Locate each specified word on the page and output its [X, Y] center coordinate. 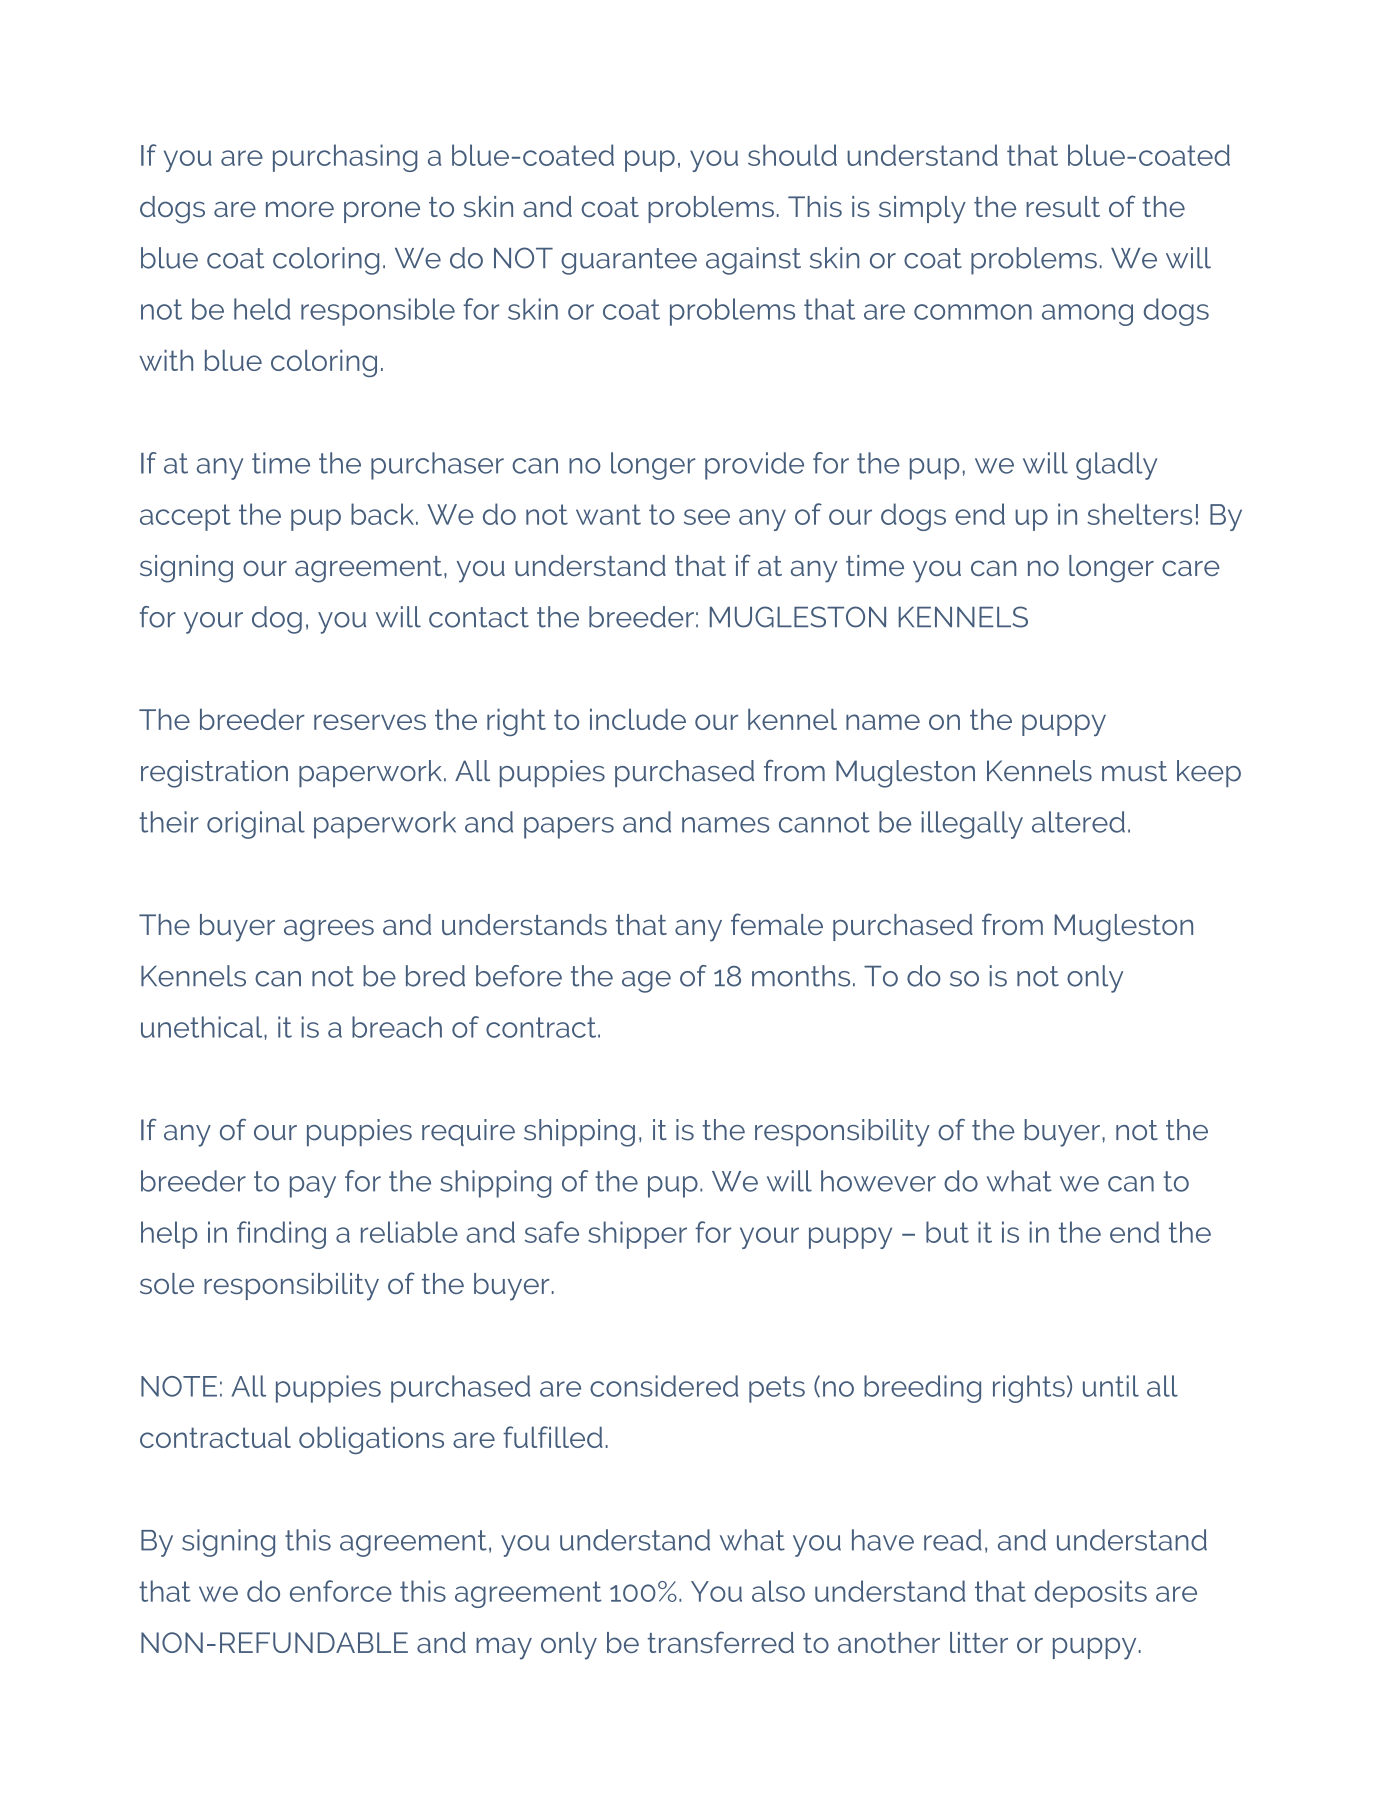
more [300, 209]
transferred [721, 1642]
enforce [341, 1591]
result [1063, 206]
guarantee [629, 261]
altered [1078, 822]
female [777, 924]
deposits [1091, 1594]
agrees [329, 930]
